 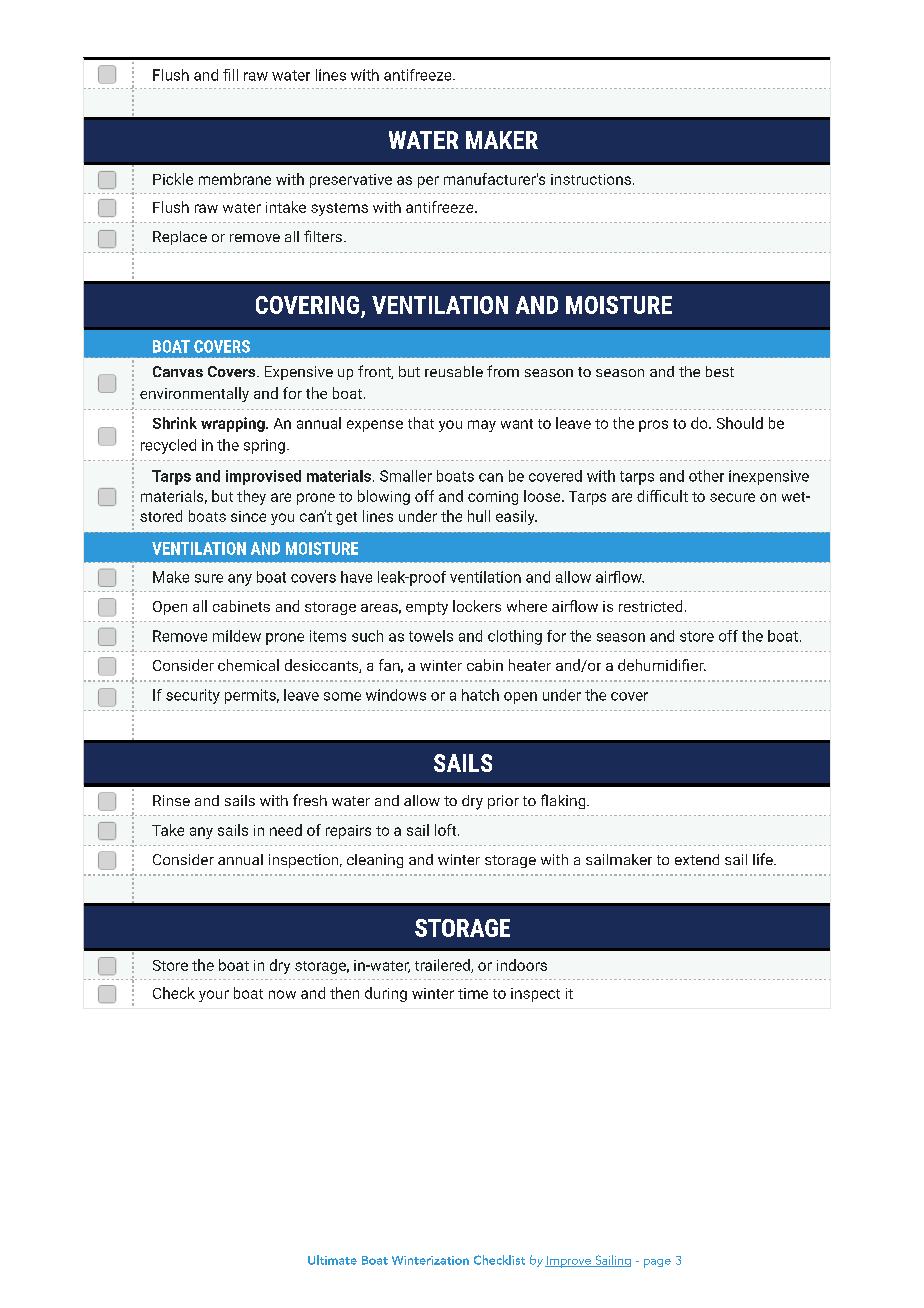 What do you see at coordinates (493, 498) in the page?
I see `coming` at bounding box center [493, 498].
